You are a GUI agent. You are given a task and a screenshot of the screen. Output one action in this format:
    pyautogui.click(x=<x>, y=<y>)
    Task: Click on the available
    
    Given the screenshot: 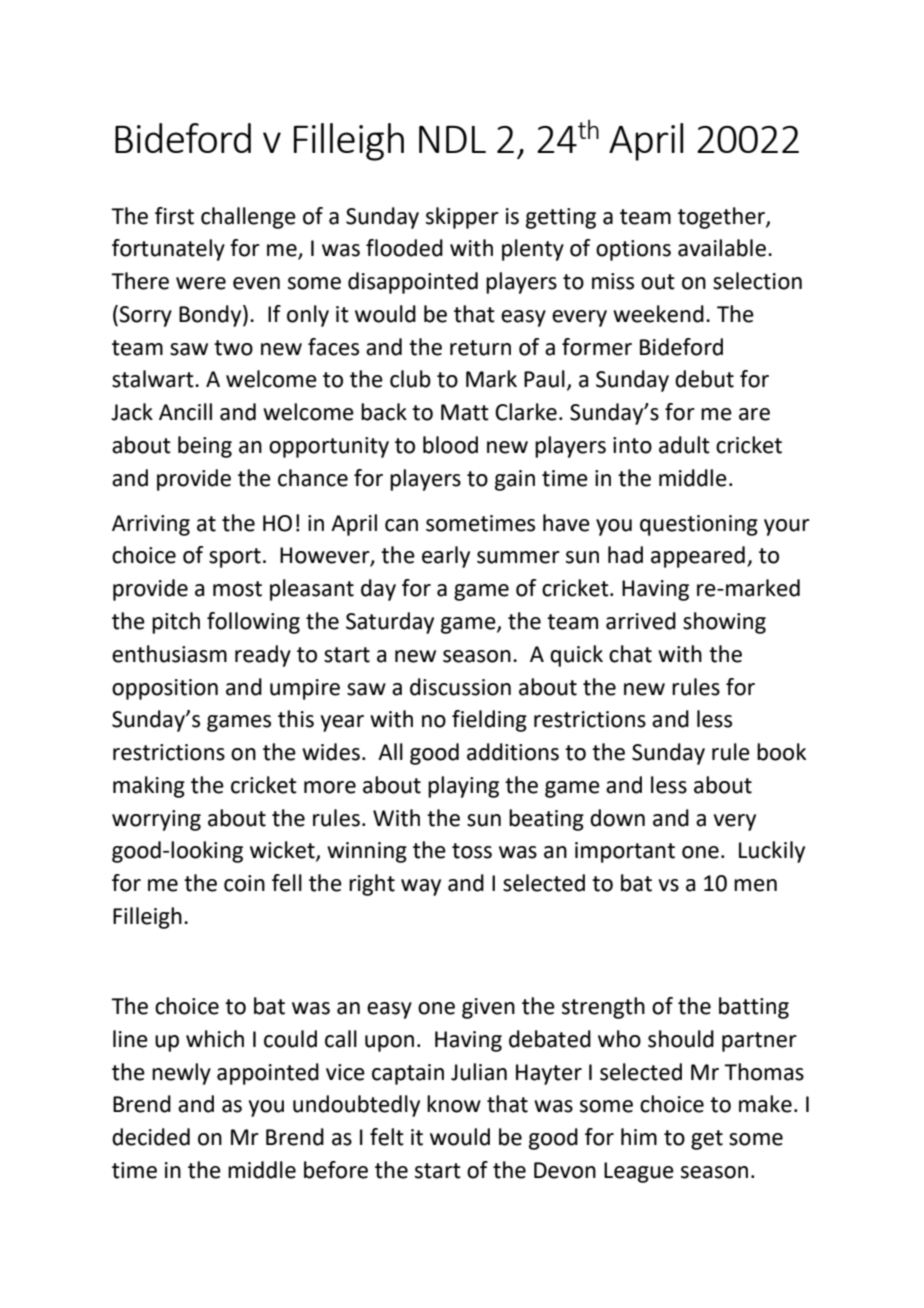 What is the action you would take?
    pyautogui.click(x=722, y=248)
